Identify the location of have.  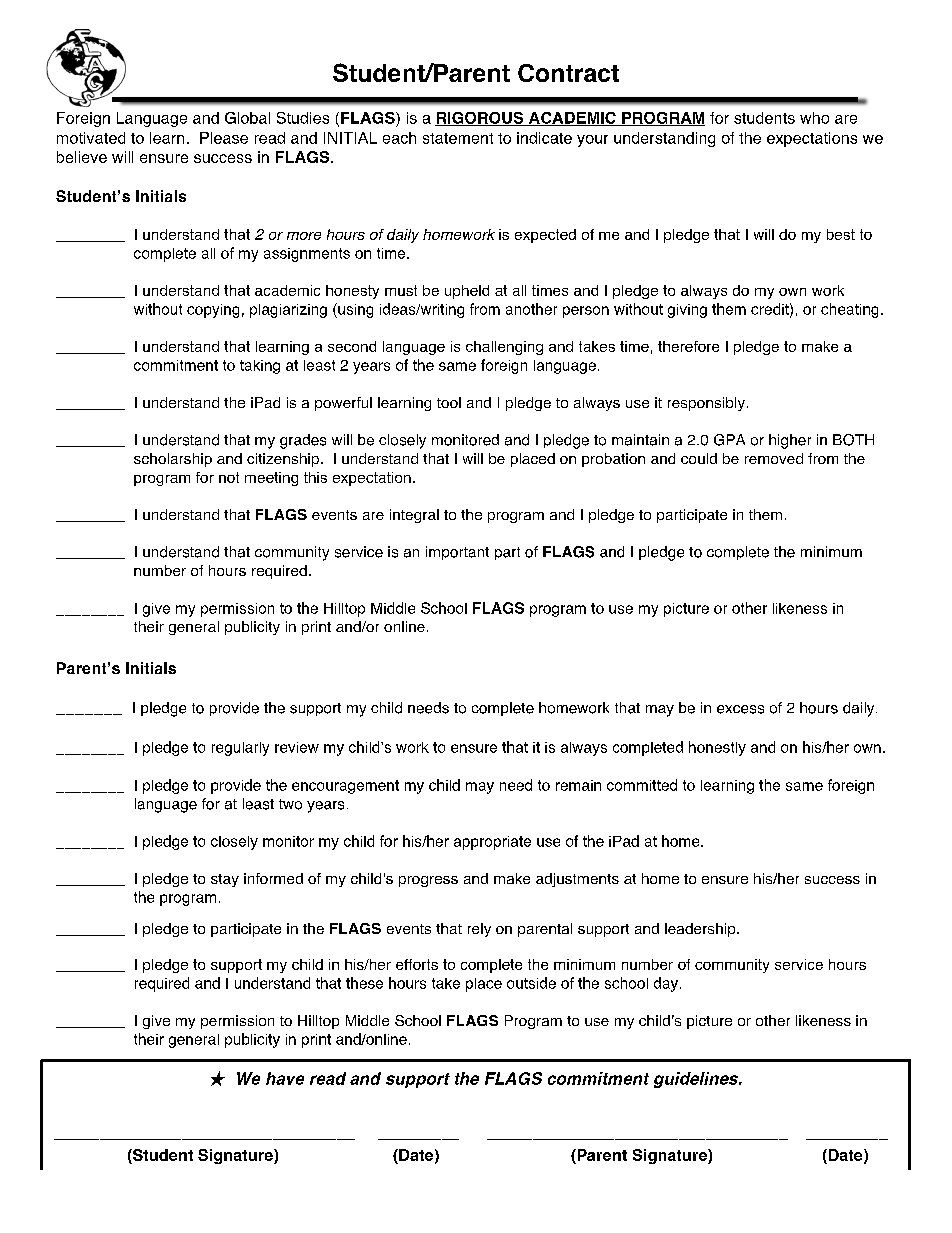
(285, 1078).
